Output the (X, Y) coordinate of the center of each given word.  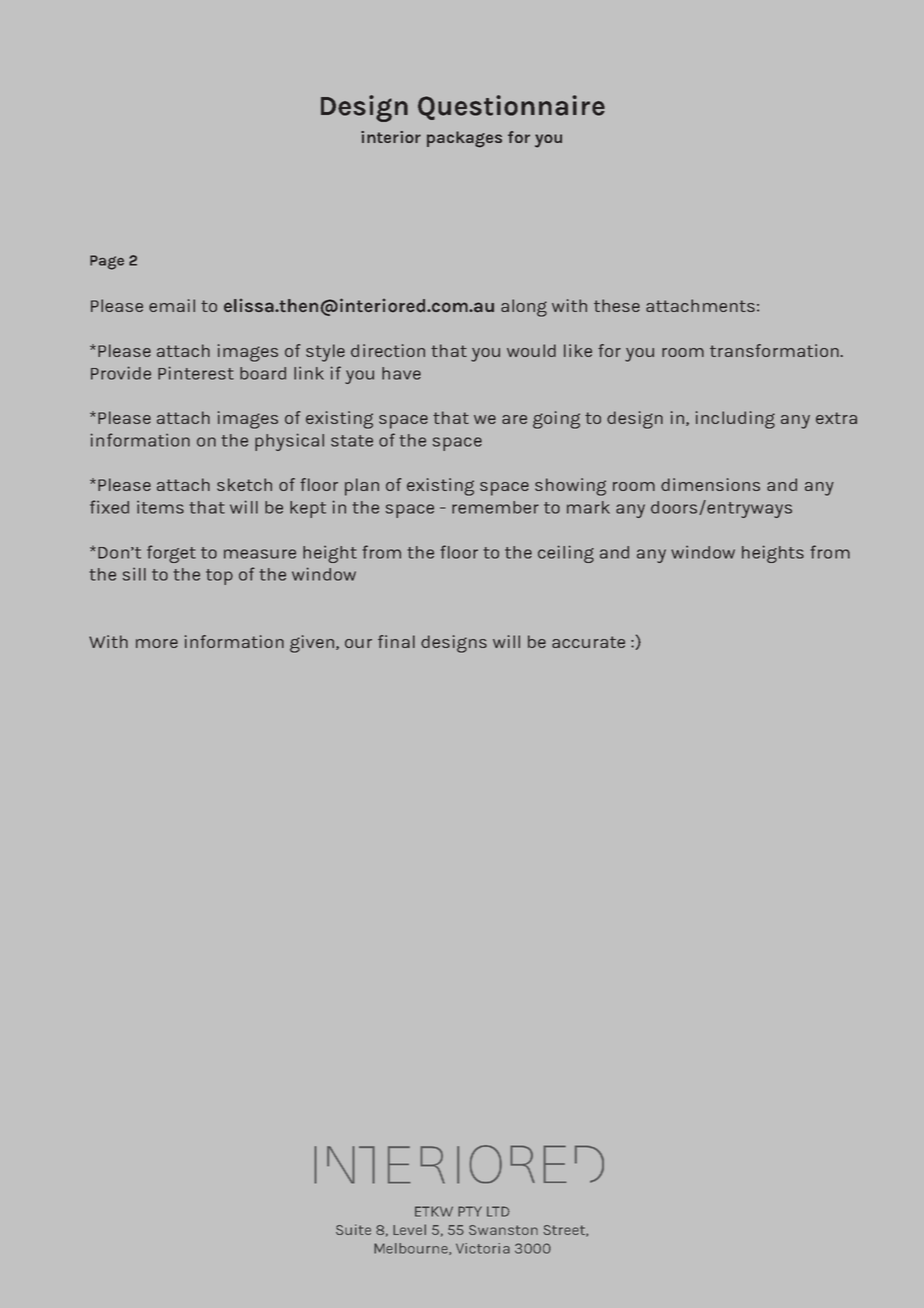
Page (107, 262)
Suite (353, 1229)
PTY (470, 1211)
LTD (498, 1211)
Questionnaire (511, 107)
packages (464, 139)
